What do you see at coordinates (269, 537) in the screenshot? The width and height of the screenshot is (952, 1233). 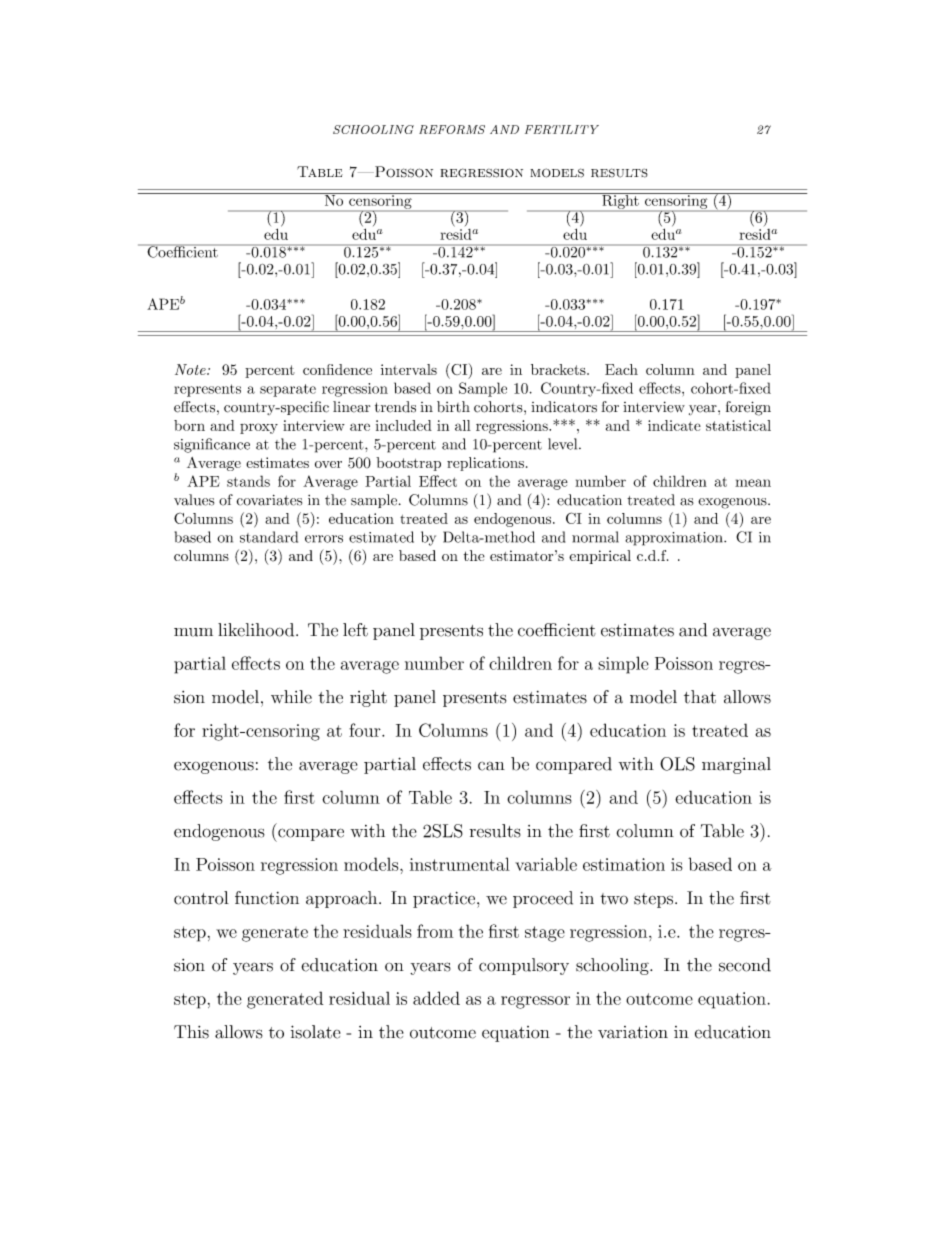 I see `standard` at bounding box center [269, 537].
